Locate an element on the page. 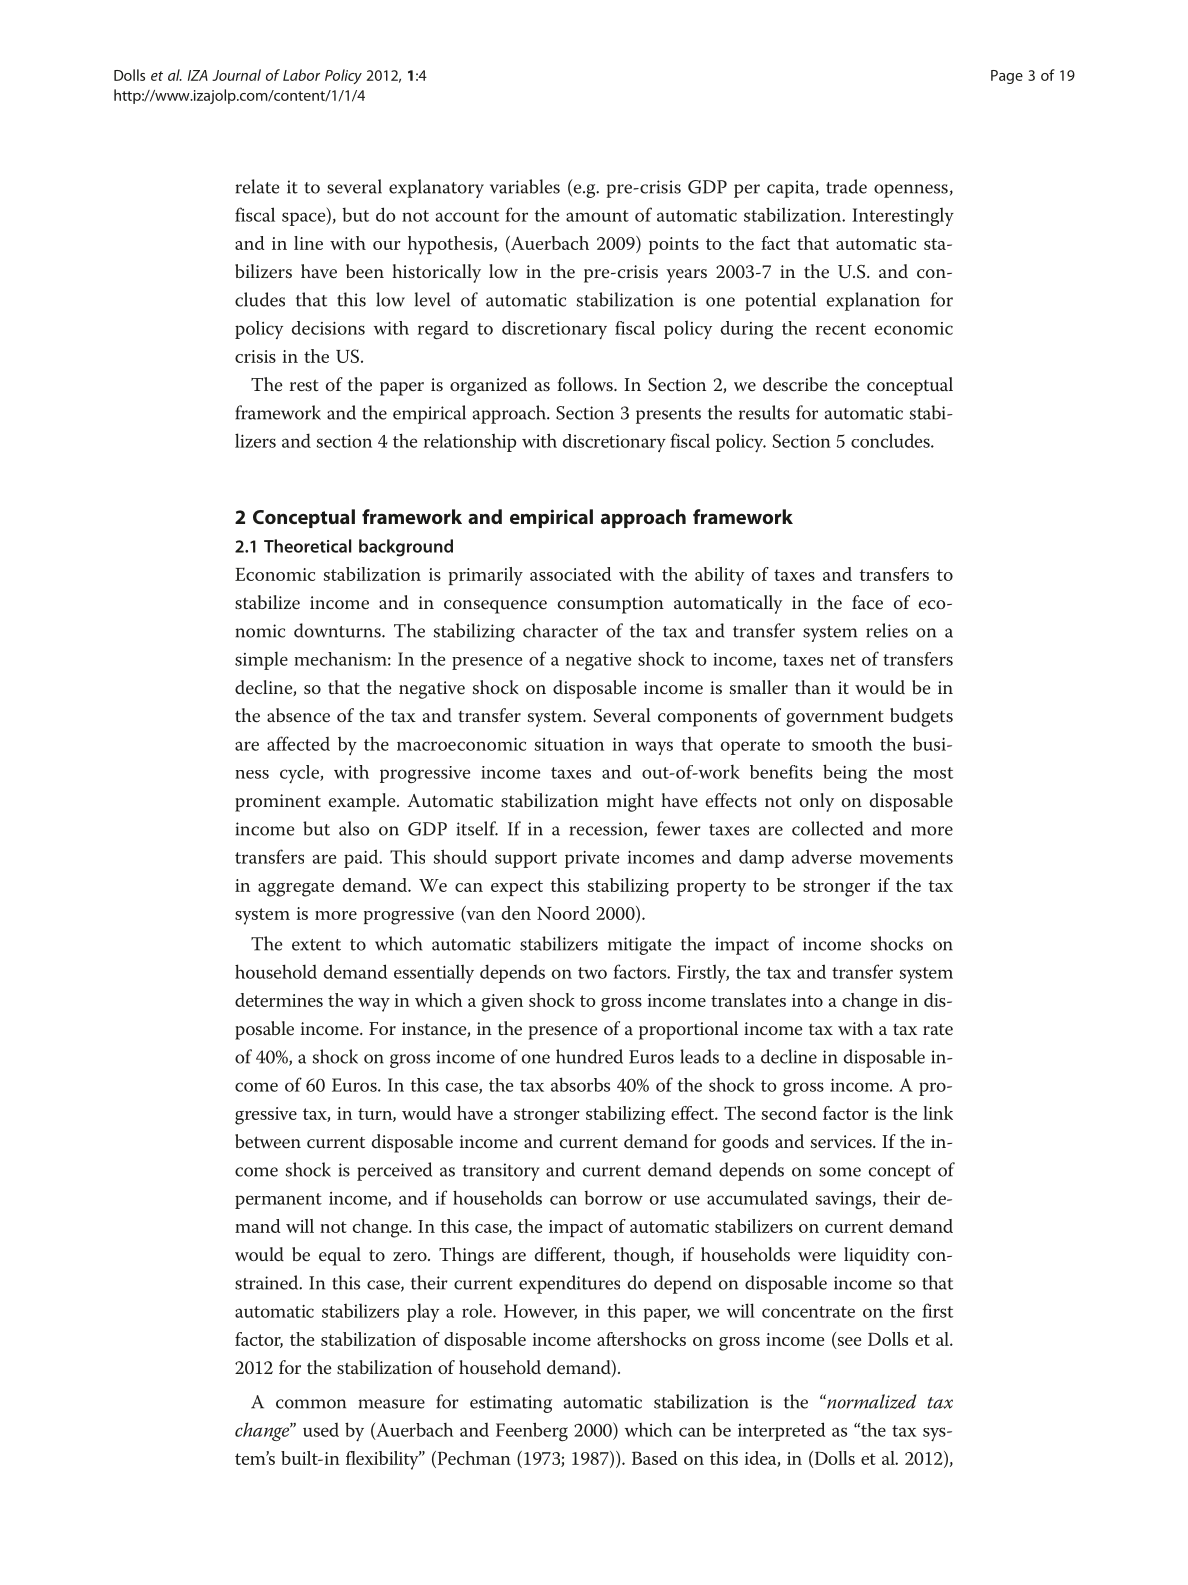  see is located at coordinates (848, 1342).
